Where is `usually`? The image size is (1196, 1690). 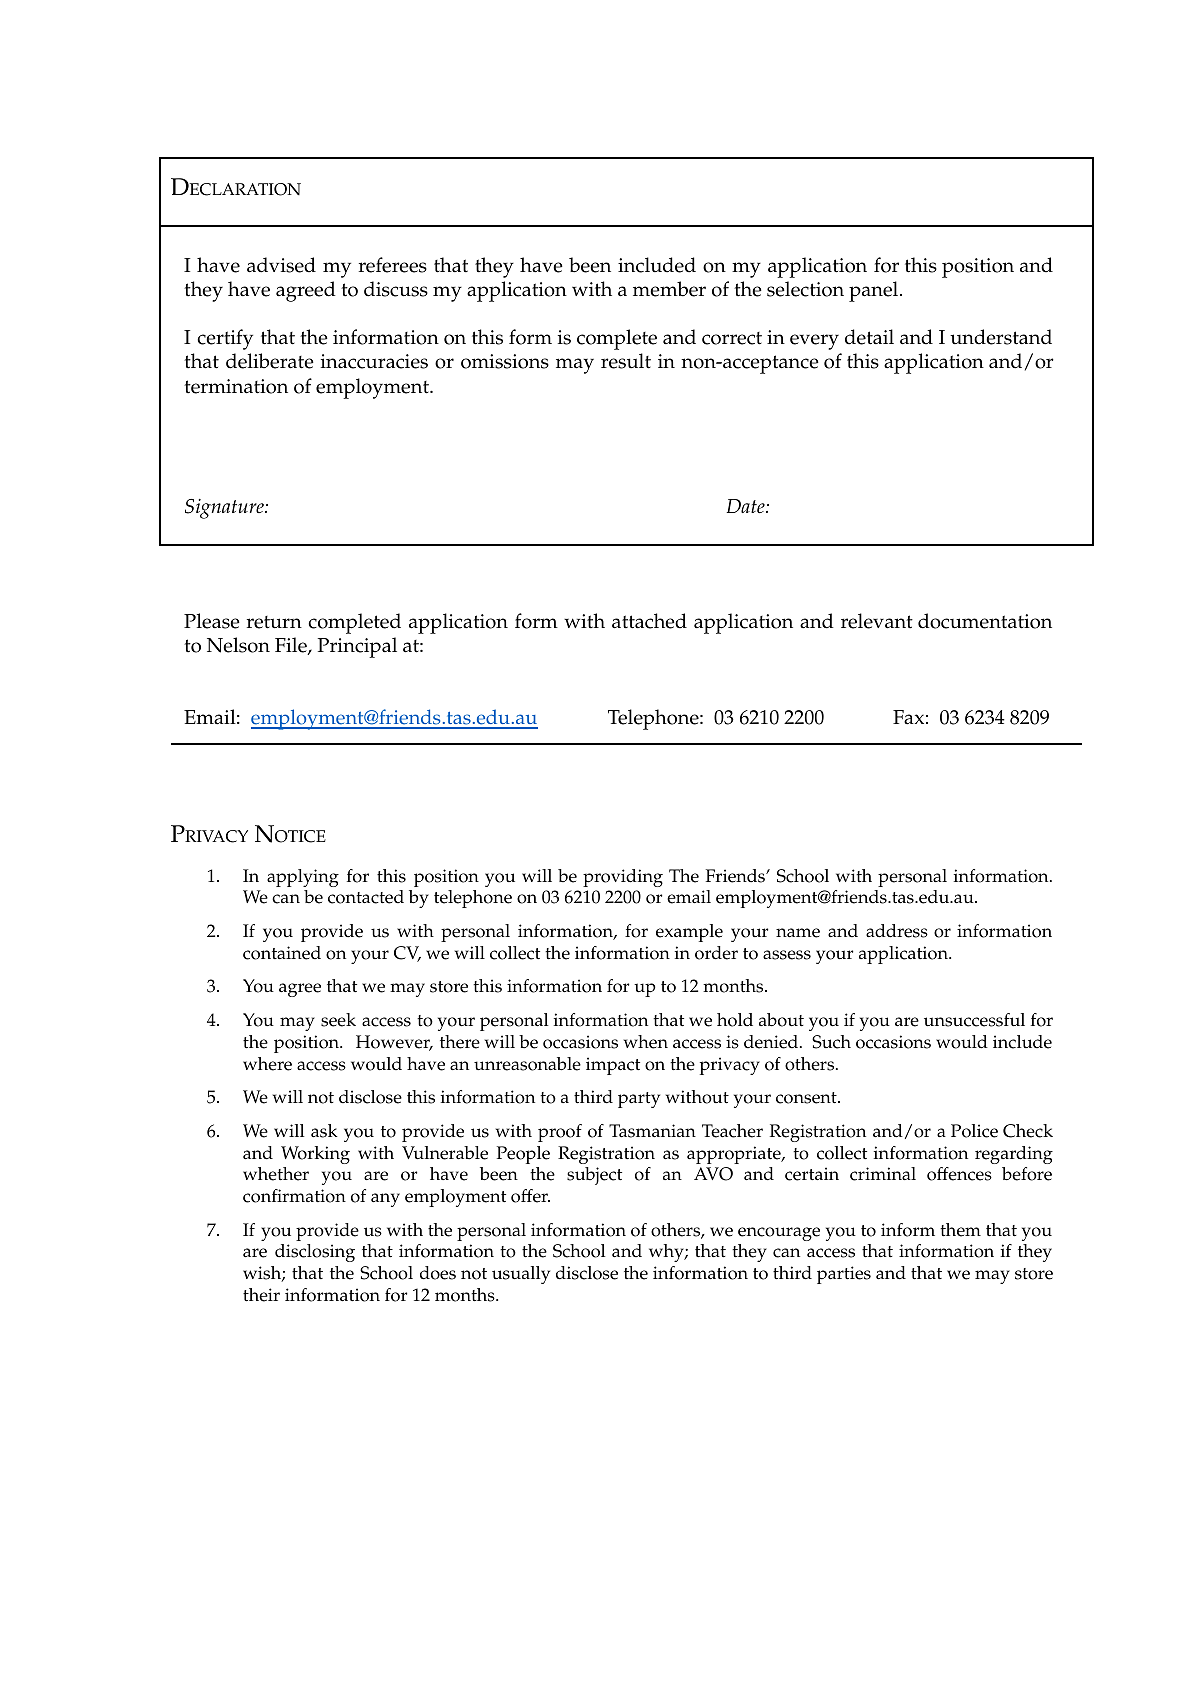
usually is located at coordinates (521, 1275).
